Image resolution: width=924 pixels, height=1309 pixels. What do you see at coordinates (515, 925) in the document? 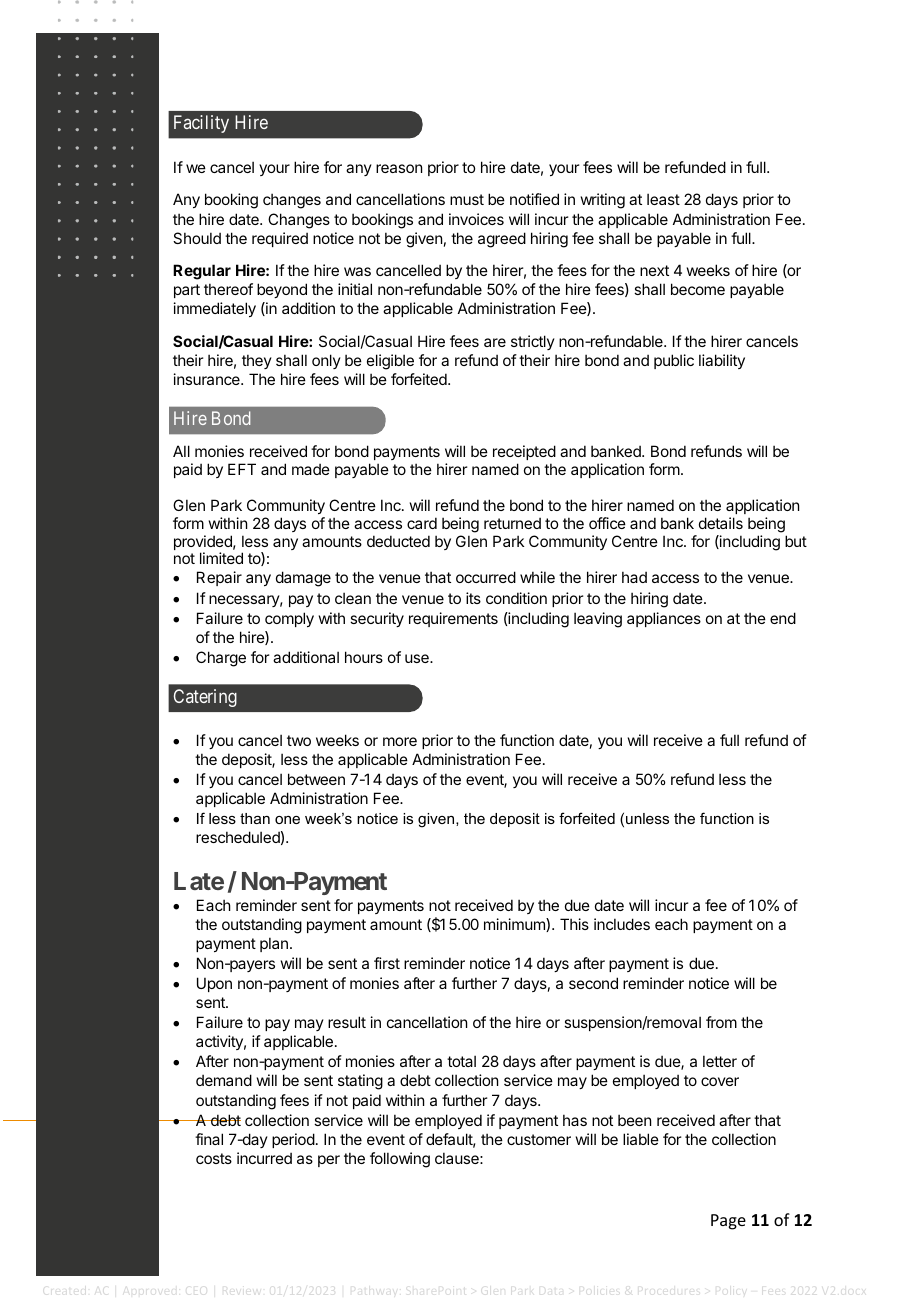
I see `minimum` at bounding box center [515, 925].
